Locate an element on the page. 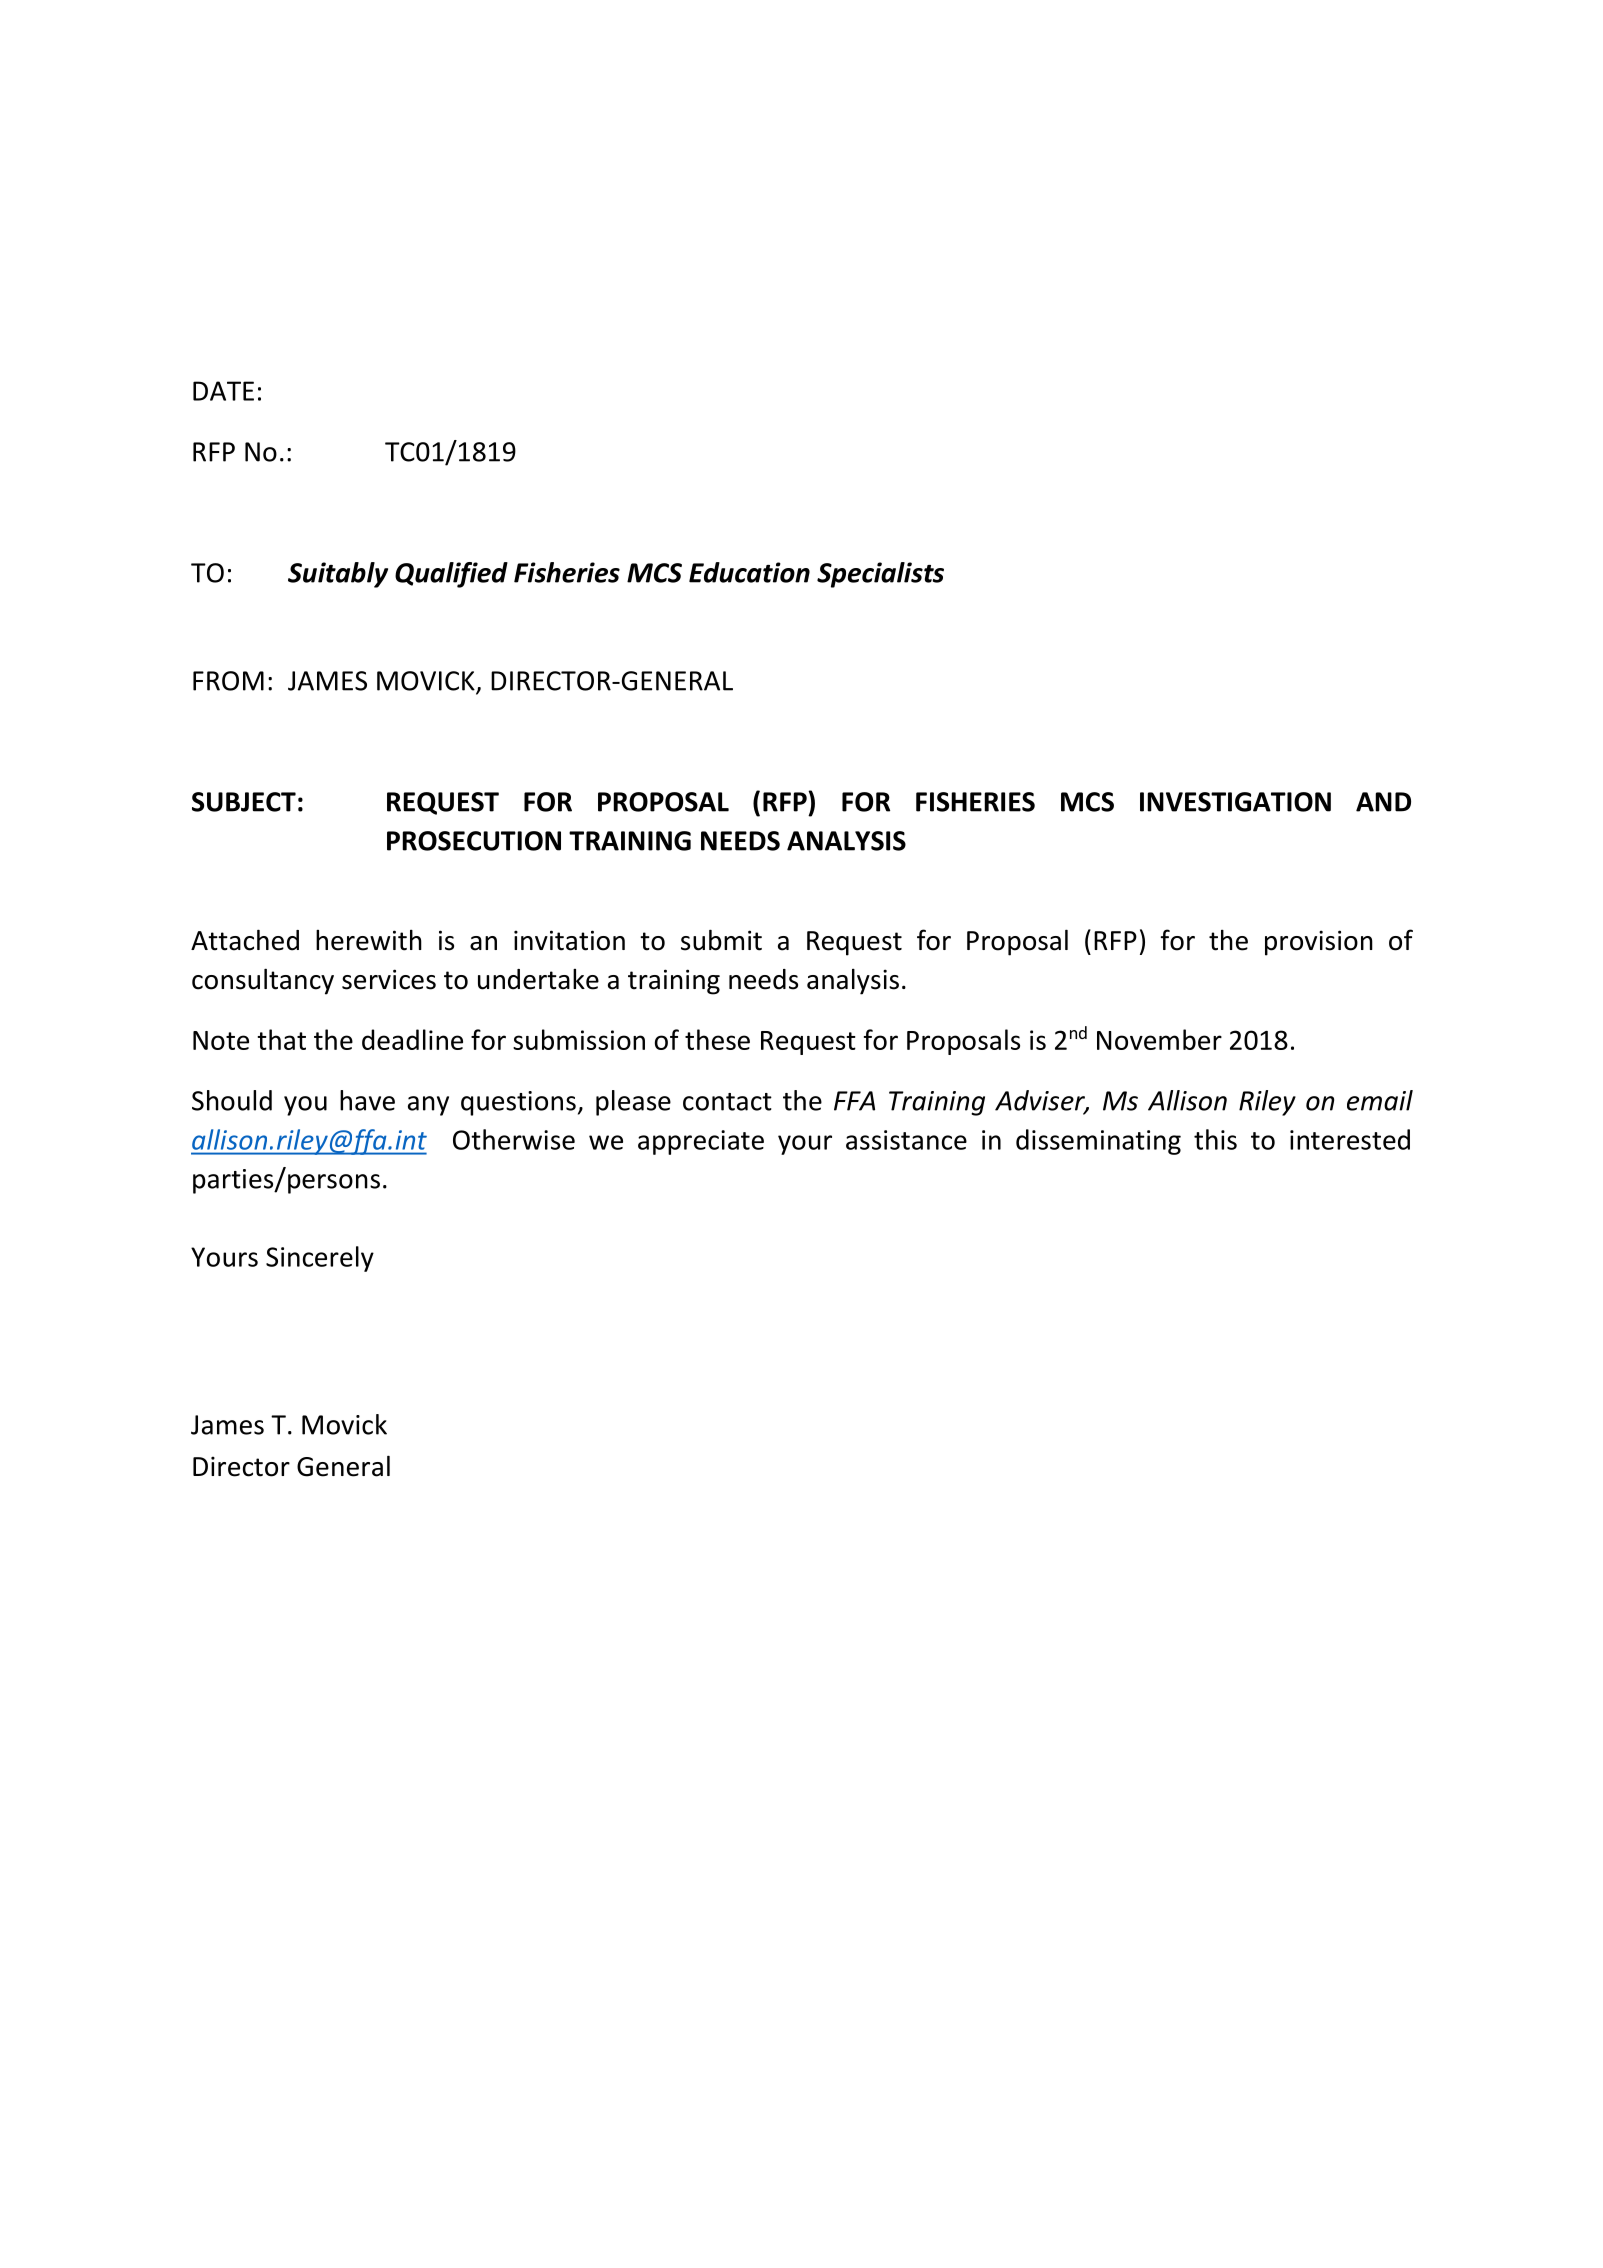 This document has height=2268, width=1603. Sincerely is located at coordinates (320, 1259).
